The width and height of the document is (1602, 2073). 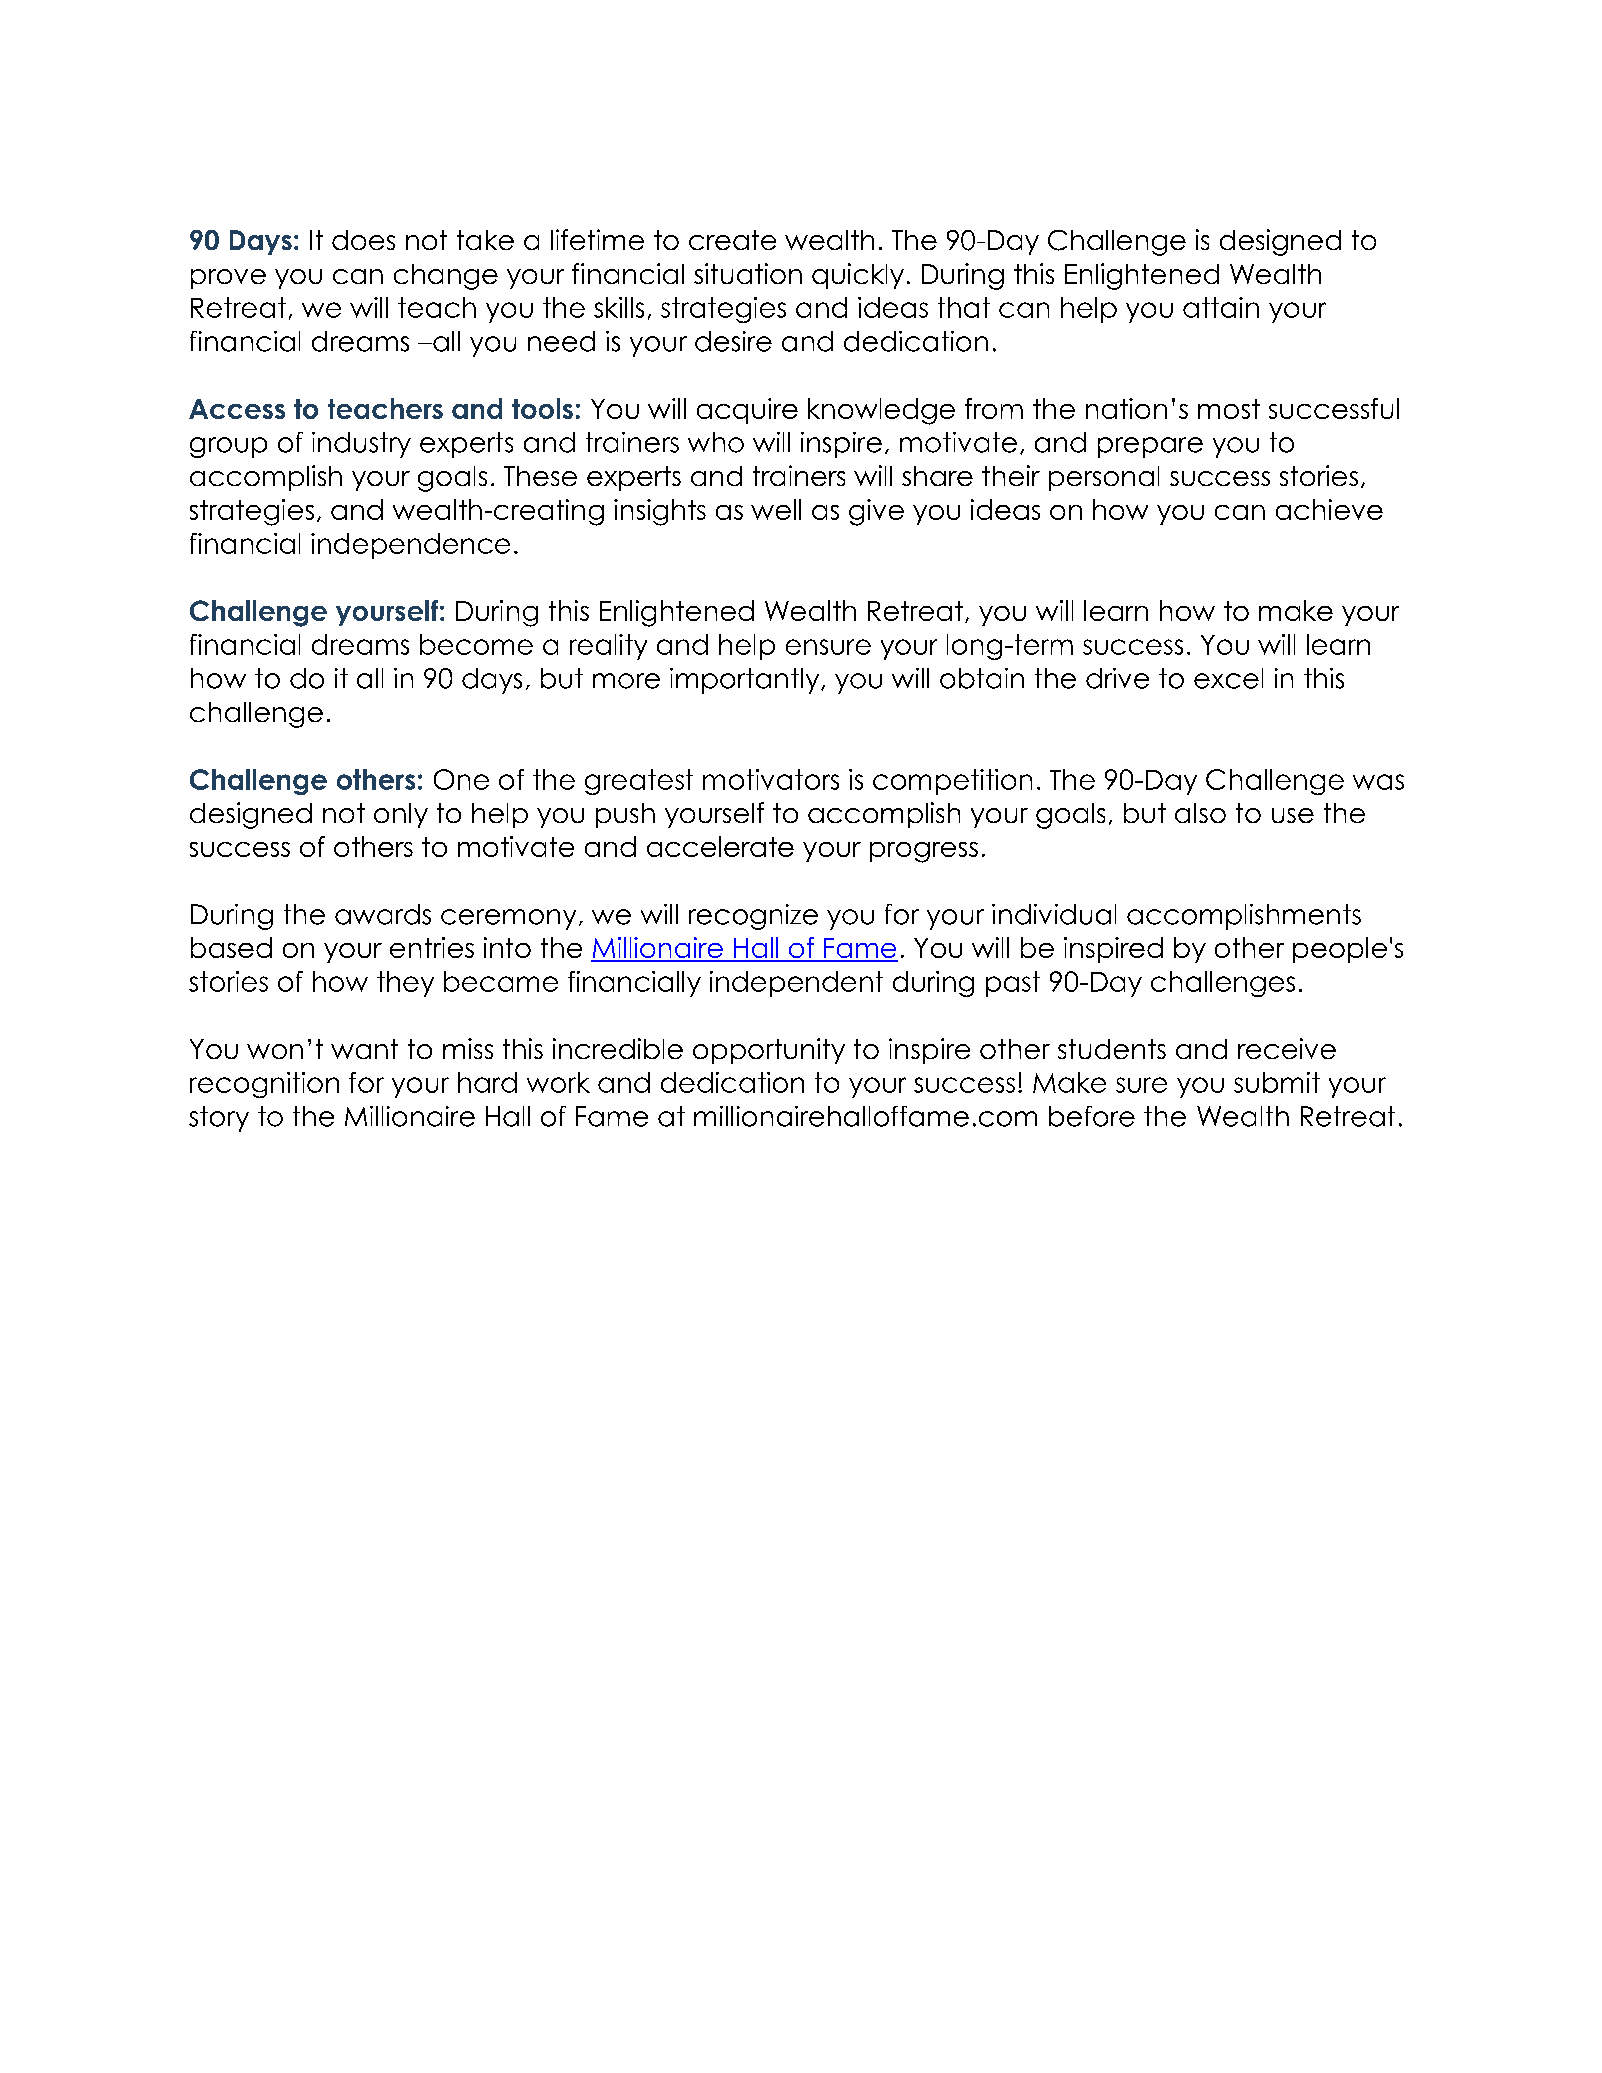 What do you see at coordinates (410, 546) in the document?
I see `independence` at bounding box center [410, 546].
